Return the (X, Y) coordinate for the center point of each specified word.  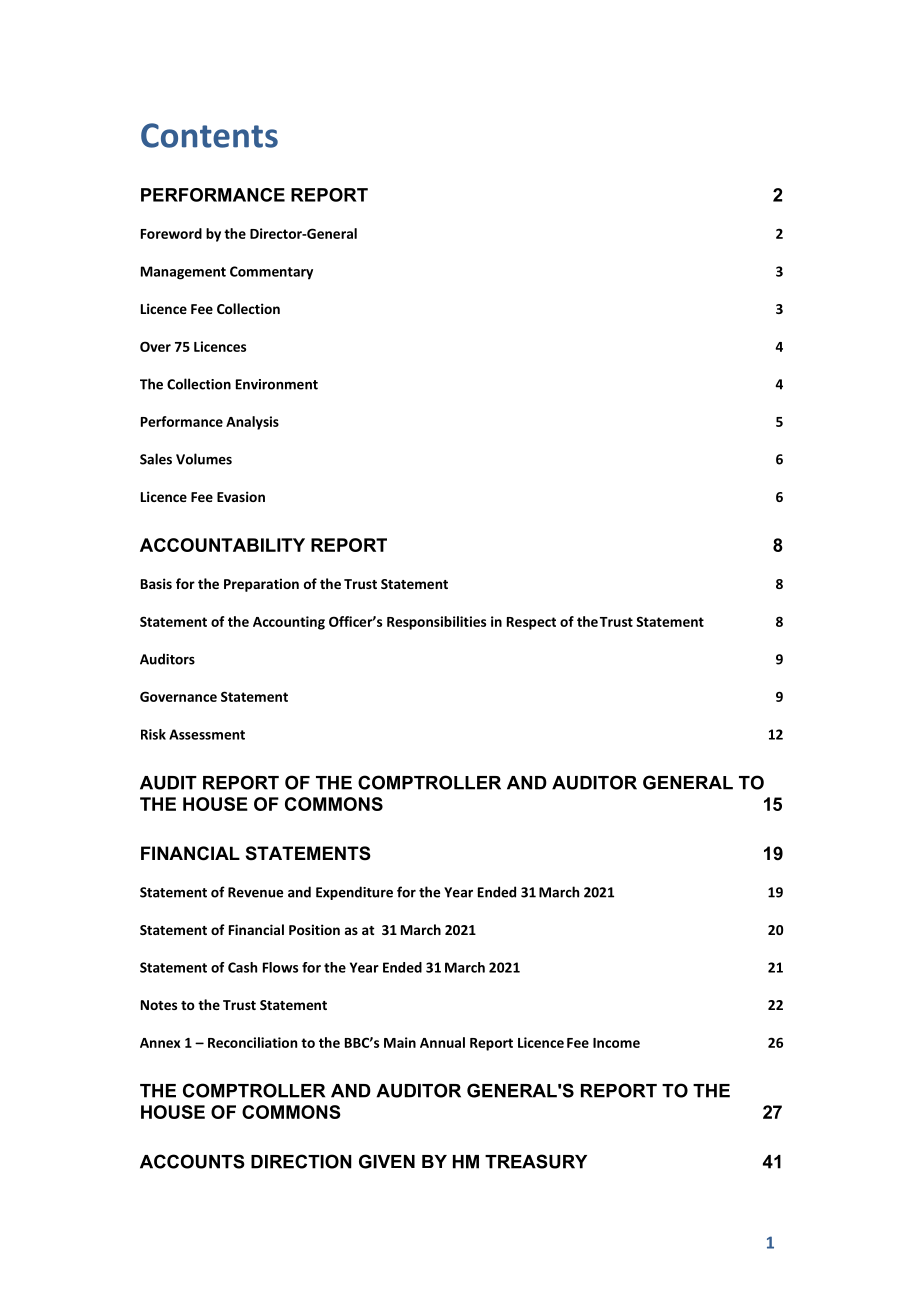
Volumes (204, 459)
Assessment (207, 734)
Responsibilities (436, 623)
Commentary (271, 273)
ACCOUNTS (192, 1161)
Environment (277, 384)
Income (616, 1043)
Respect (531, 623)
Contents (209, 135)
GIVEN (387, 1161)
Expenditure (354, 893)
